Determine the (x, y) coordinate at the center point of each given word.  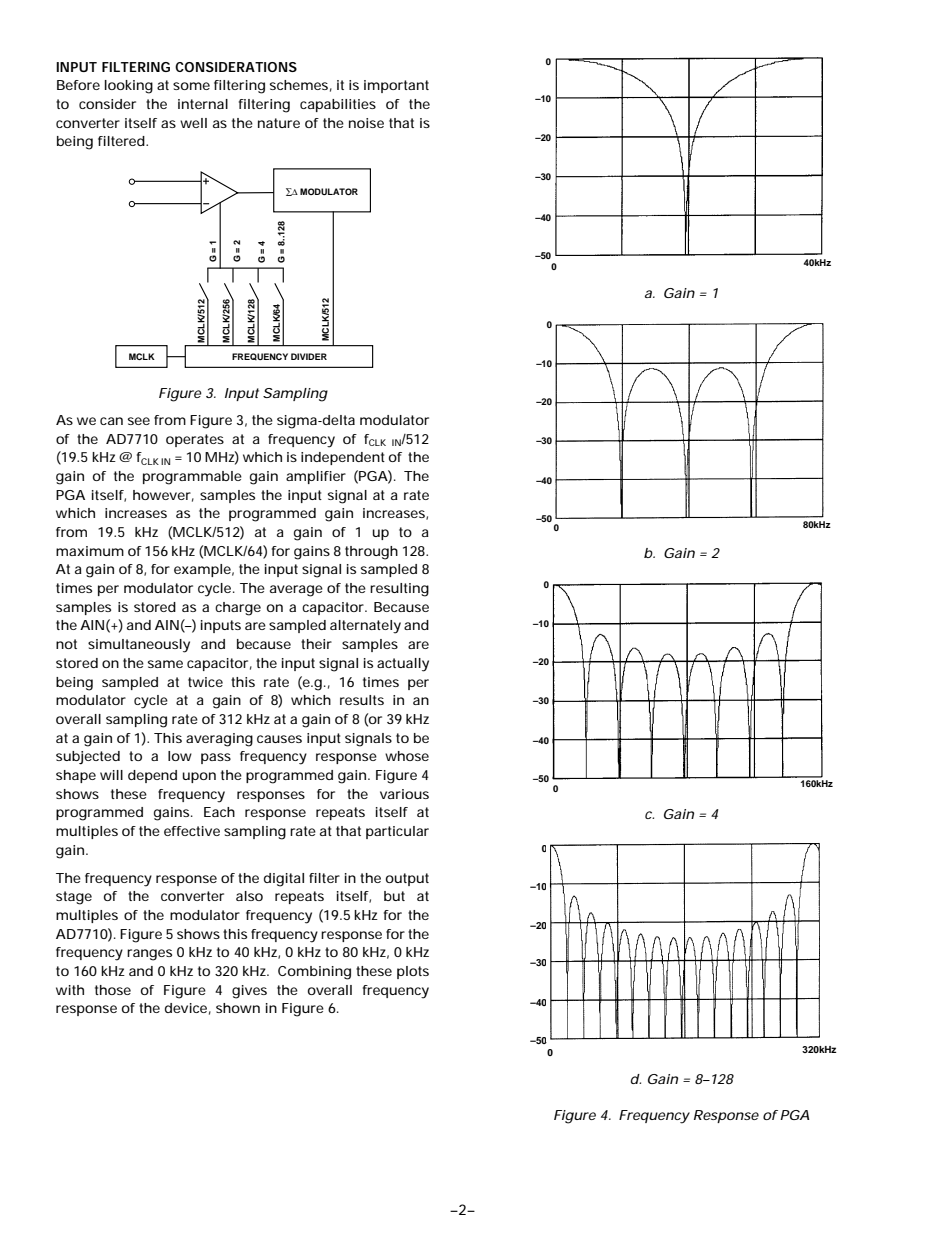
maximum (90, 551)
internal (203, 104)
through (371, 553)
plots (413, 972)
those (113, 990)
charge (238, 609)
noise (366, 123)
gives (249, 992)
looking (129, 87)
